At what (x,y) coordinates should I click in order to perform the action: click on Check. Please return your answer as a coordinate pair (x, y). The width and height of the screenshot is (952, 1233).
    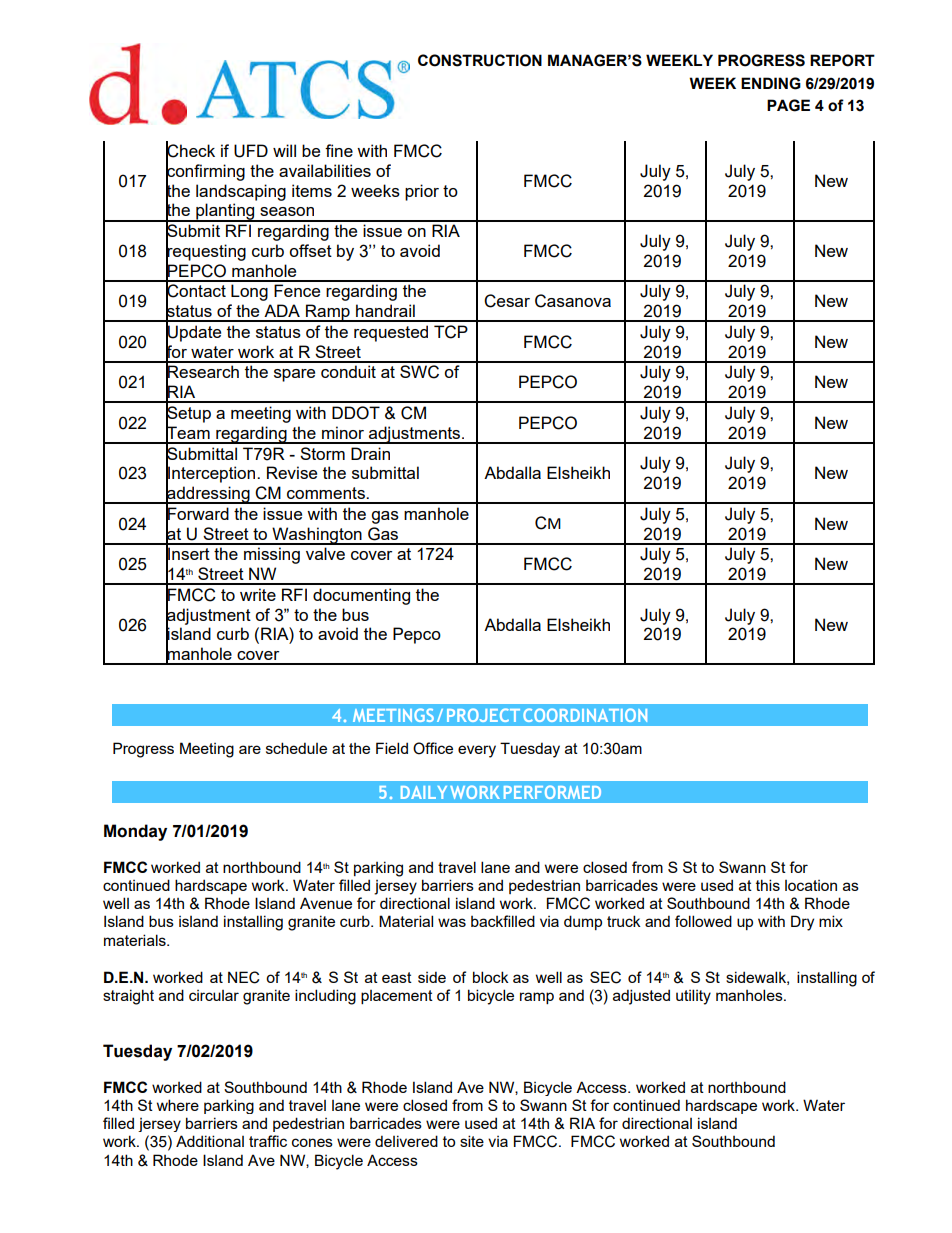
    Looking at the image, I should click on (190, 151).
